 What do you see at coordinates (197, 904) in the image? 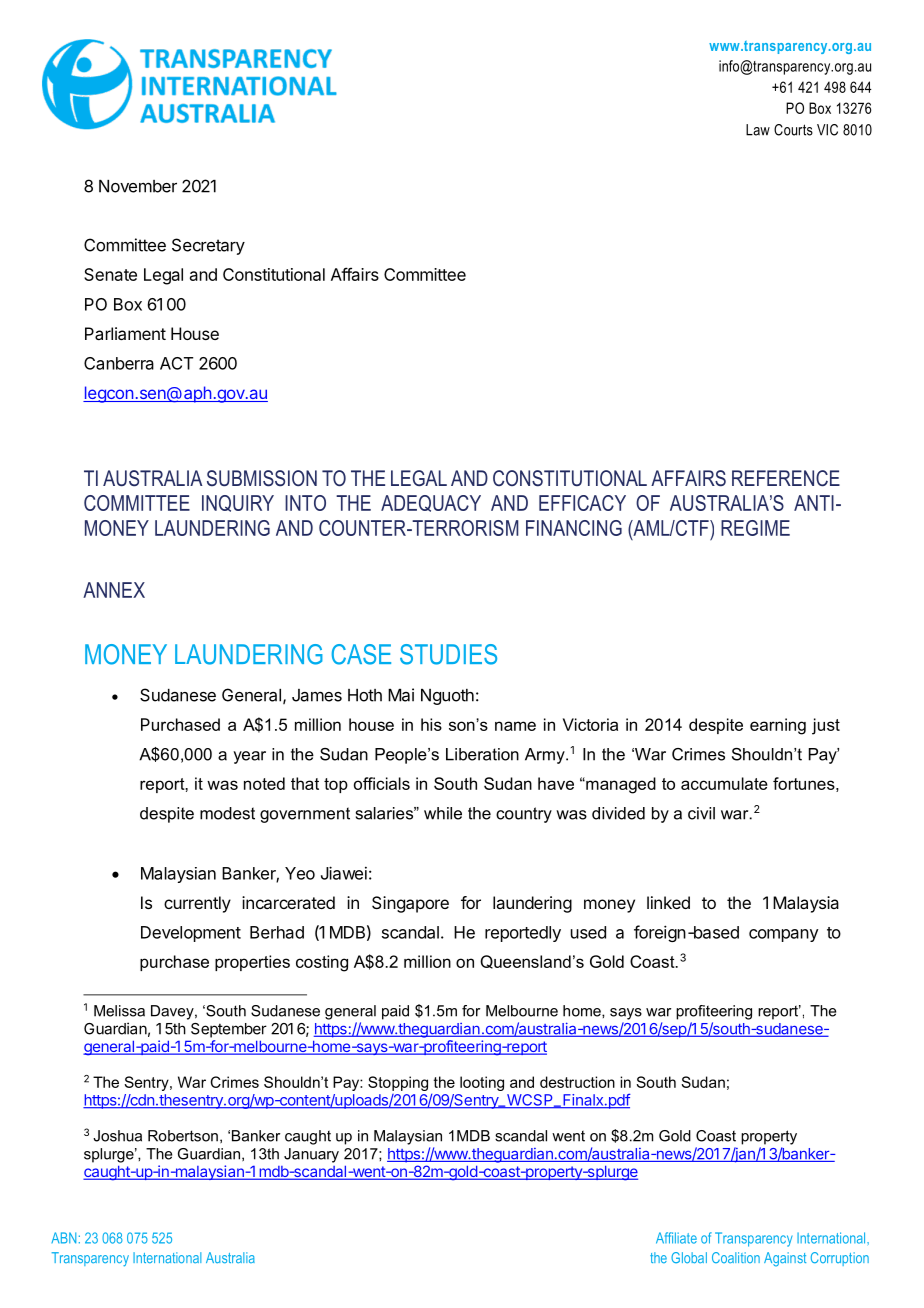
I see `currently` at bounding box center [197, 904].
